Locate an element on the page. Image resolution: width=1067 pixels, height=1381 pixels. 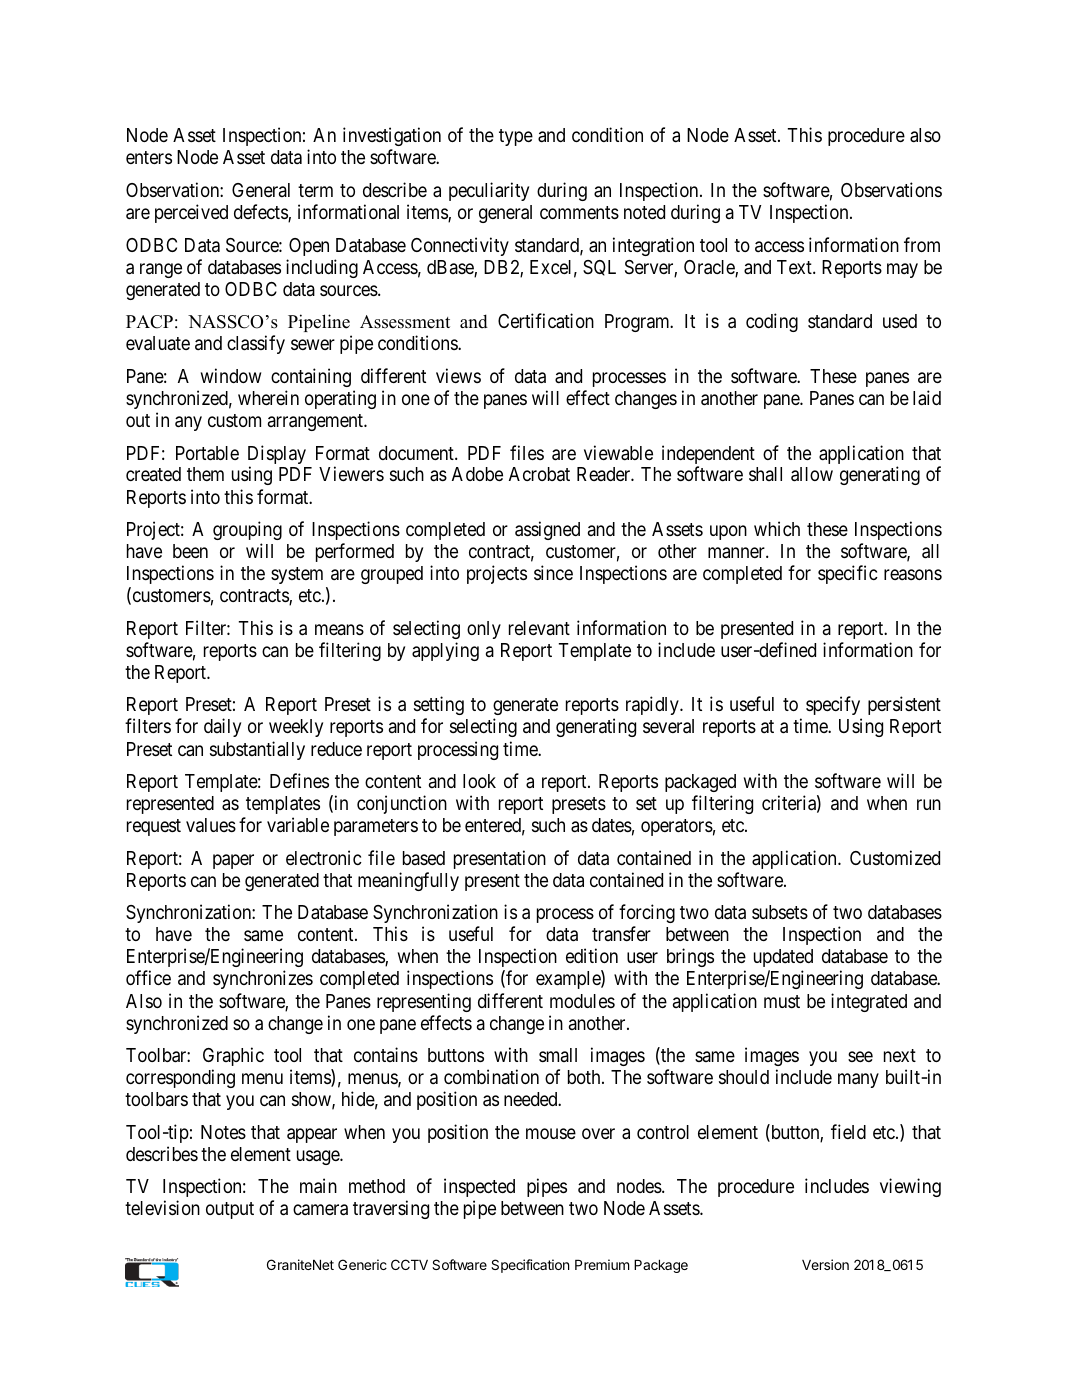
Version is located at coordinates (825, 1264).
